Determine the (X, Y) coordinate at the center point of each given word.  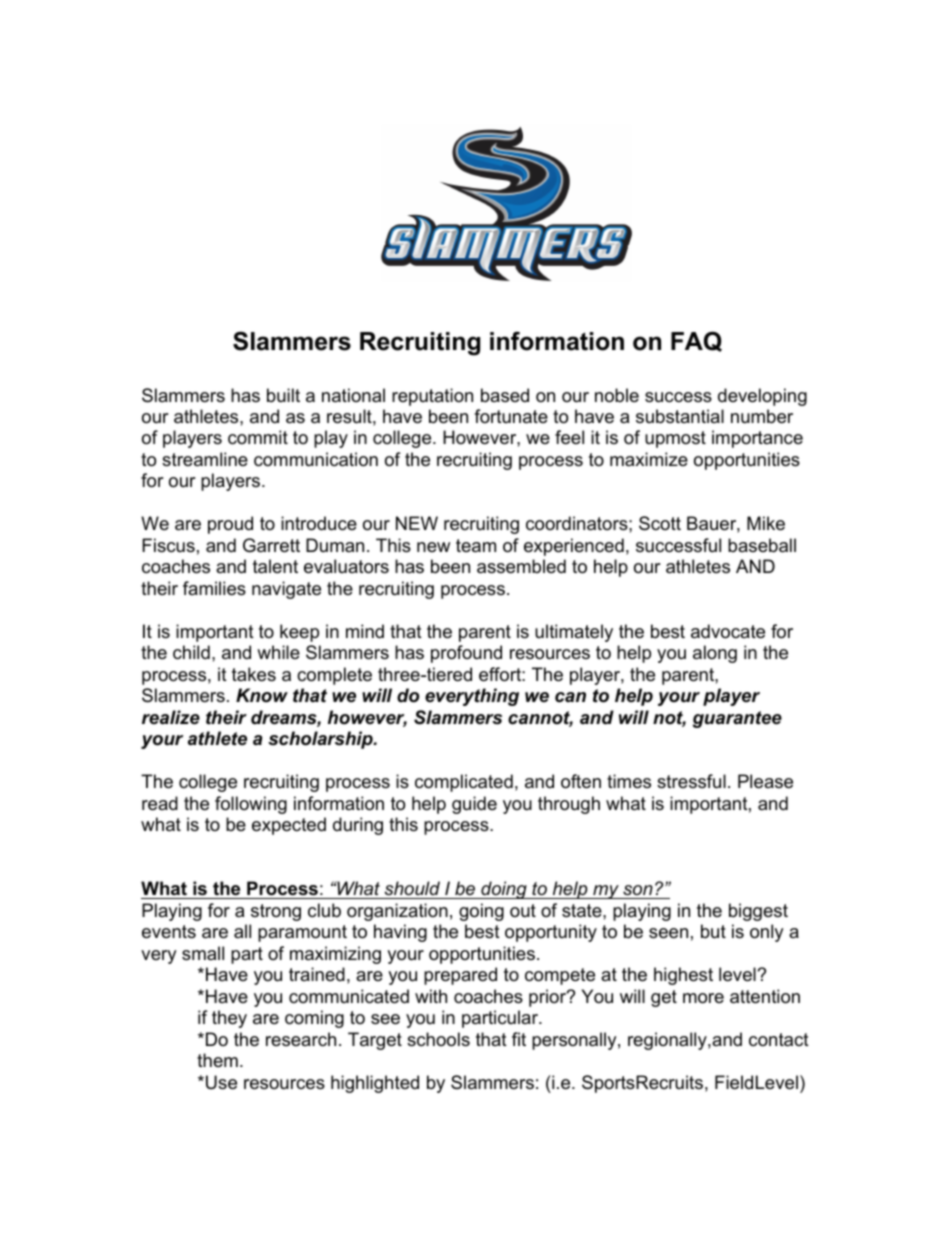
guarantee (737, 719)
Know (262, 695)
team (476, 545)
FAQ (696, 341)
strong (276, 912)
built (283, 395)
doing (504, 890)
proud (230, 525)
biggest (758, 912)
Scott (660, 523)
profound (466, 654)
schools (438, 1039)
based (505, 395)
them (217, 1060)
